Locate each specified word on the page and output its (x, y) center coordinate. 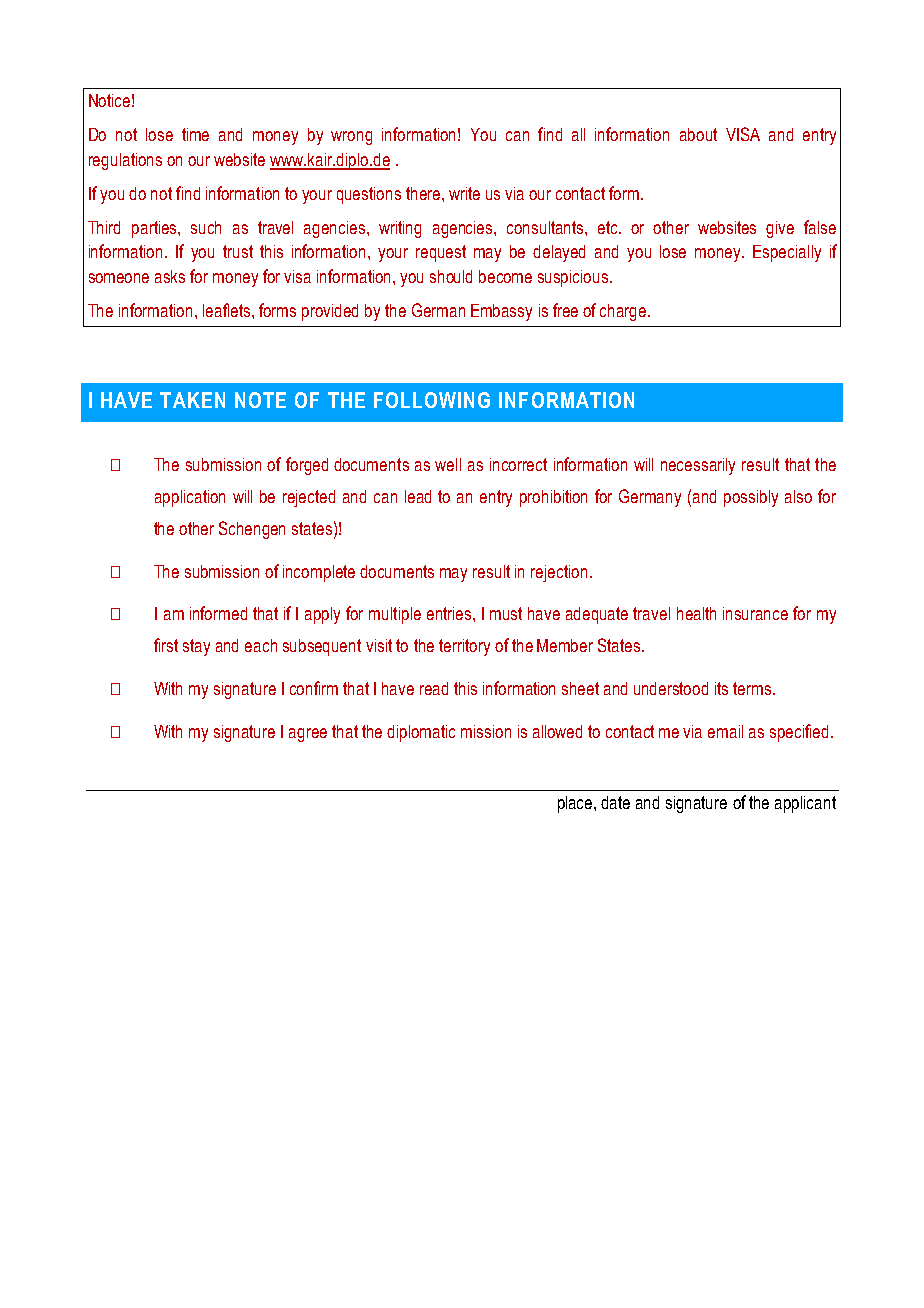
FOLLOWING (432, 400)
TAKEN (192, 400)
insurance (755, 613)
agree (308, 735)
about (698, 134)
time (195, 134)
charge (624, 312)
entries (450, 613)
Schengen (252, 530)
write (464, 193)
